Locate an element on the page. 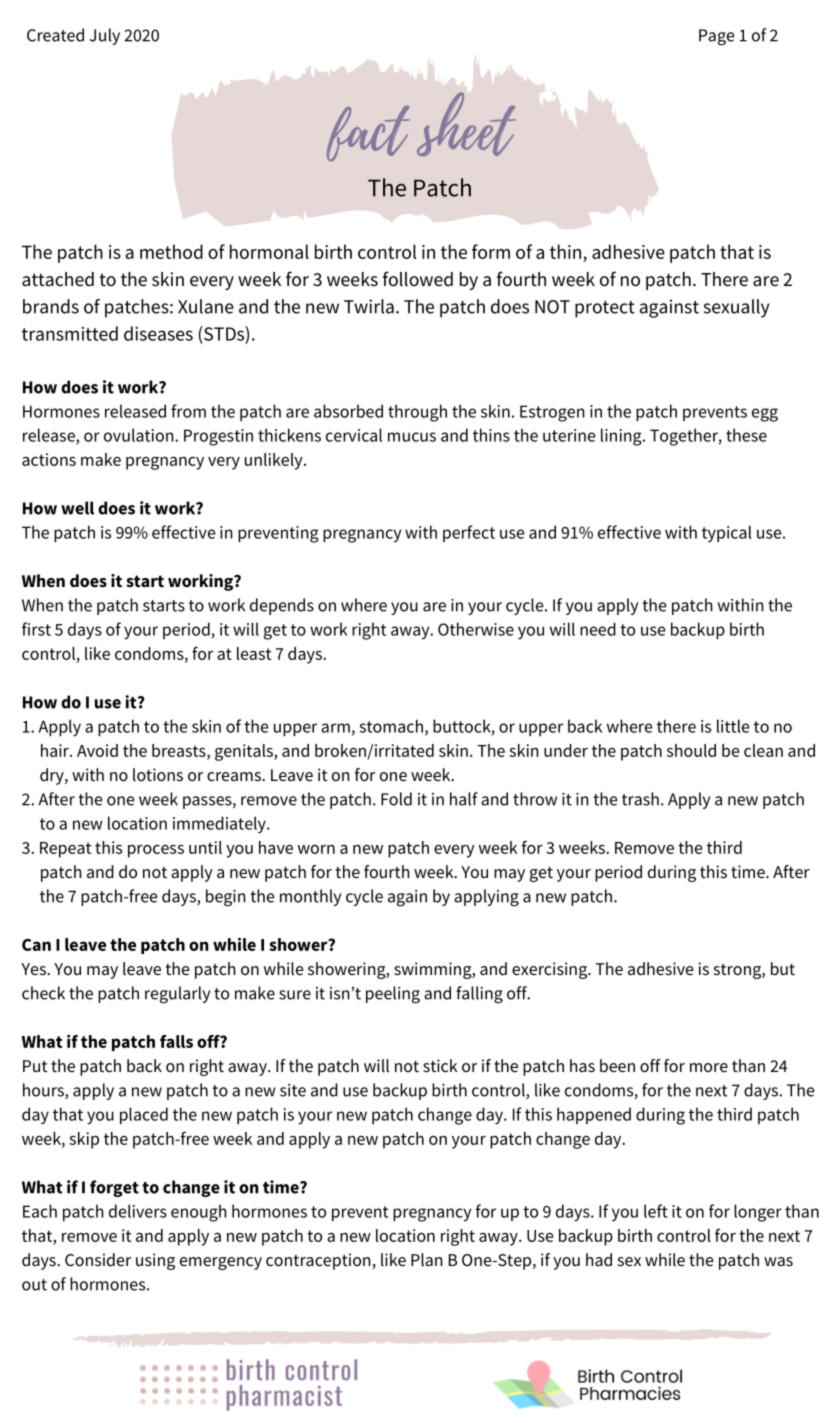 The width and height of the page is (840, 1423). diseases is located at coordinates (158, 333).
